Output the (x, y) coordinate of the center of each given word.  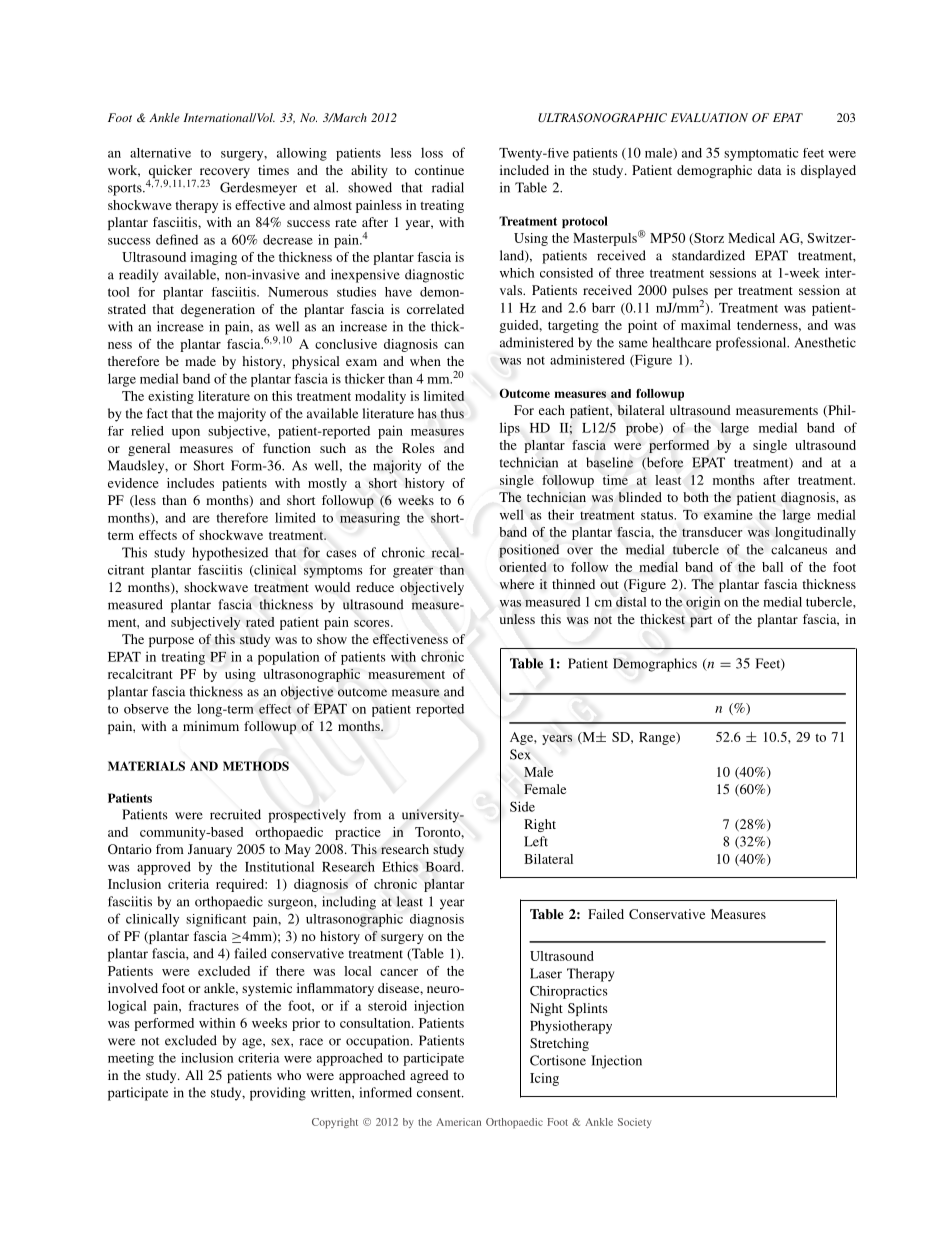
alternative (160, 153)
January (210, 850)
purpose (171, 642)
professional (752, 344)
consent (440, 1093)
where (517, 584)
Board (444, 866)
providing (278, 1094)
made (200, 361)
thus (452, 413)
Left (536, 841)
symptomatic (761, 154)
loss (432, 153)
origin (703, 603)
